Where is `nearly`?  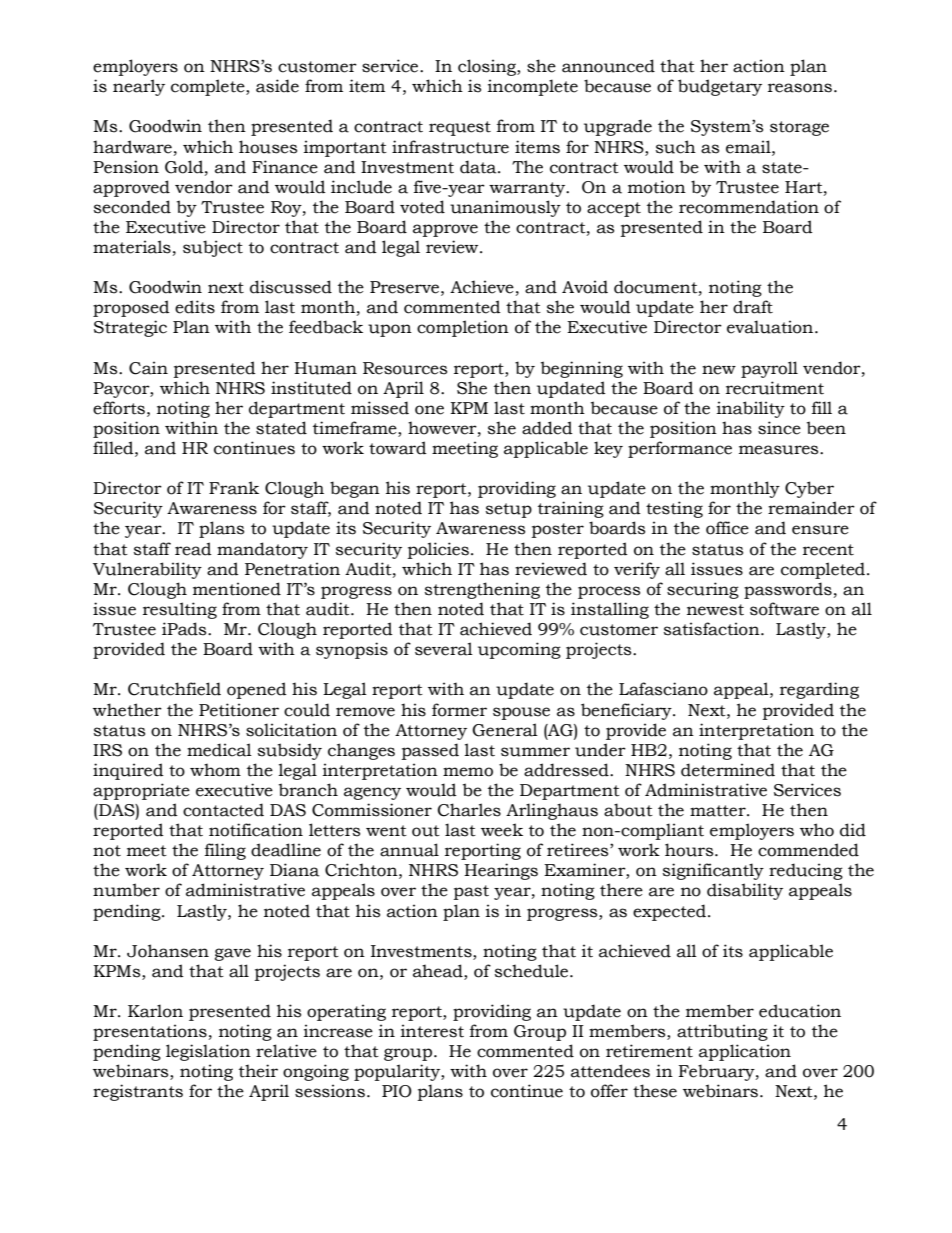 nearly is located at coordinates (139, 87).
